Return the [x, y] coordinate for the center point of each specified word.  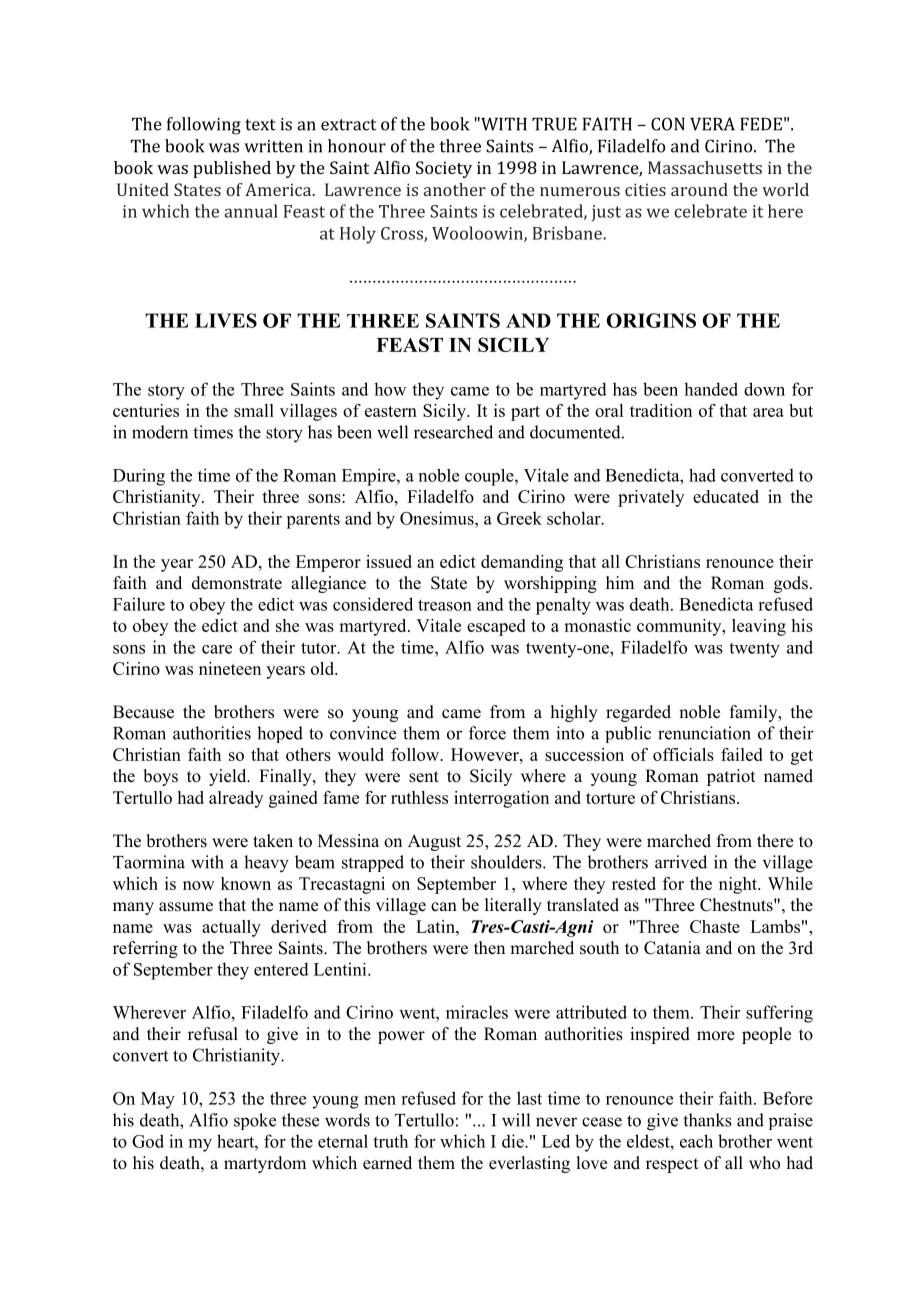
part [525, 413]
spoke [255, 1121]
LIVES [226, 320]
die [514, 1141]
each [696, 1141]
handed [711, 389]
